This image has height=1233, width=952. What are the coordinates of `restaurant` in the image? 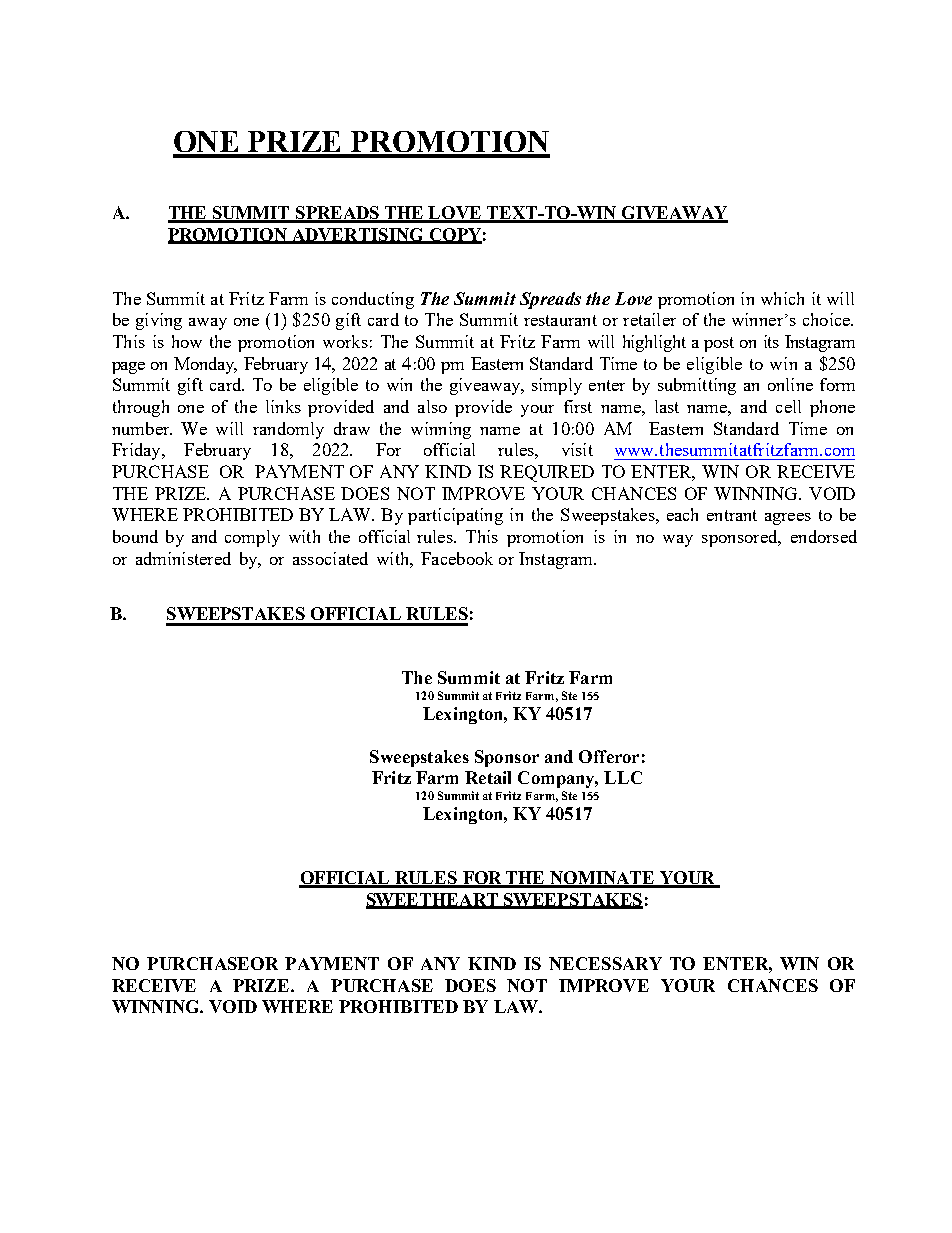 It's located at (560, 320).
